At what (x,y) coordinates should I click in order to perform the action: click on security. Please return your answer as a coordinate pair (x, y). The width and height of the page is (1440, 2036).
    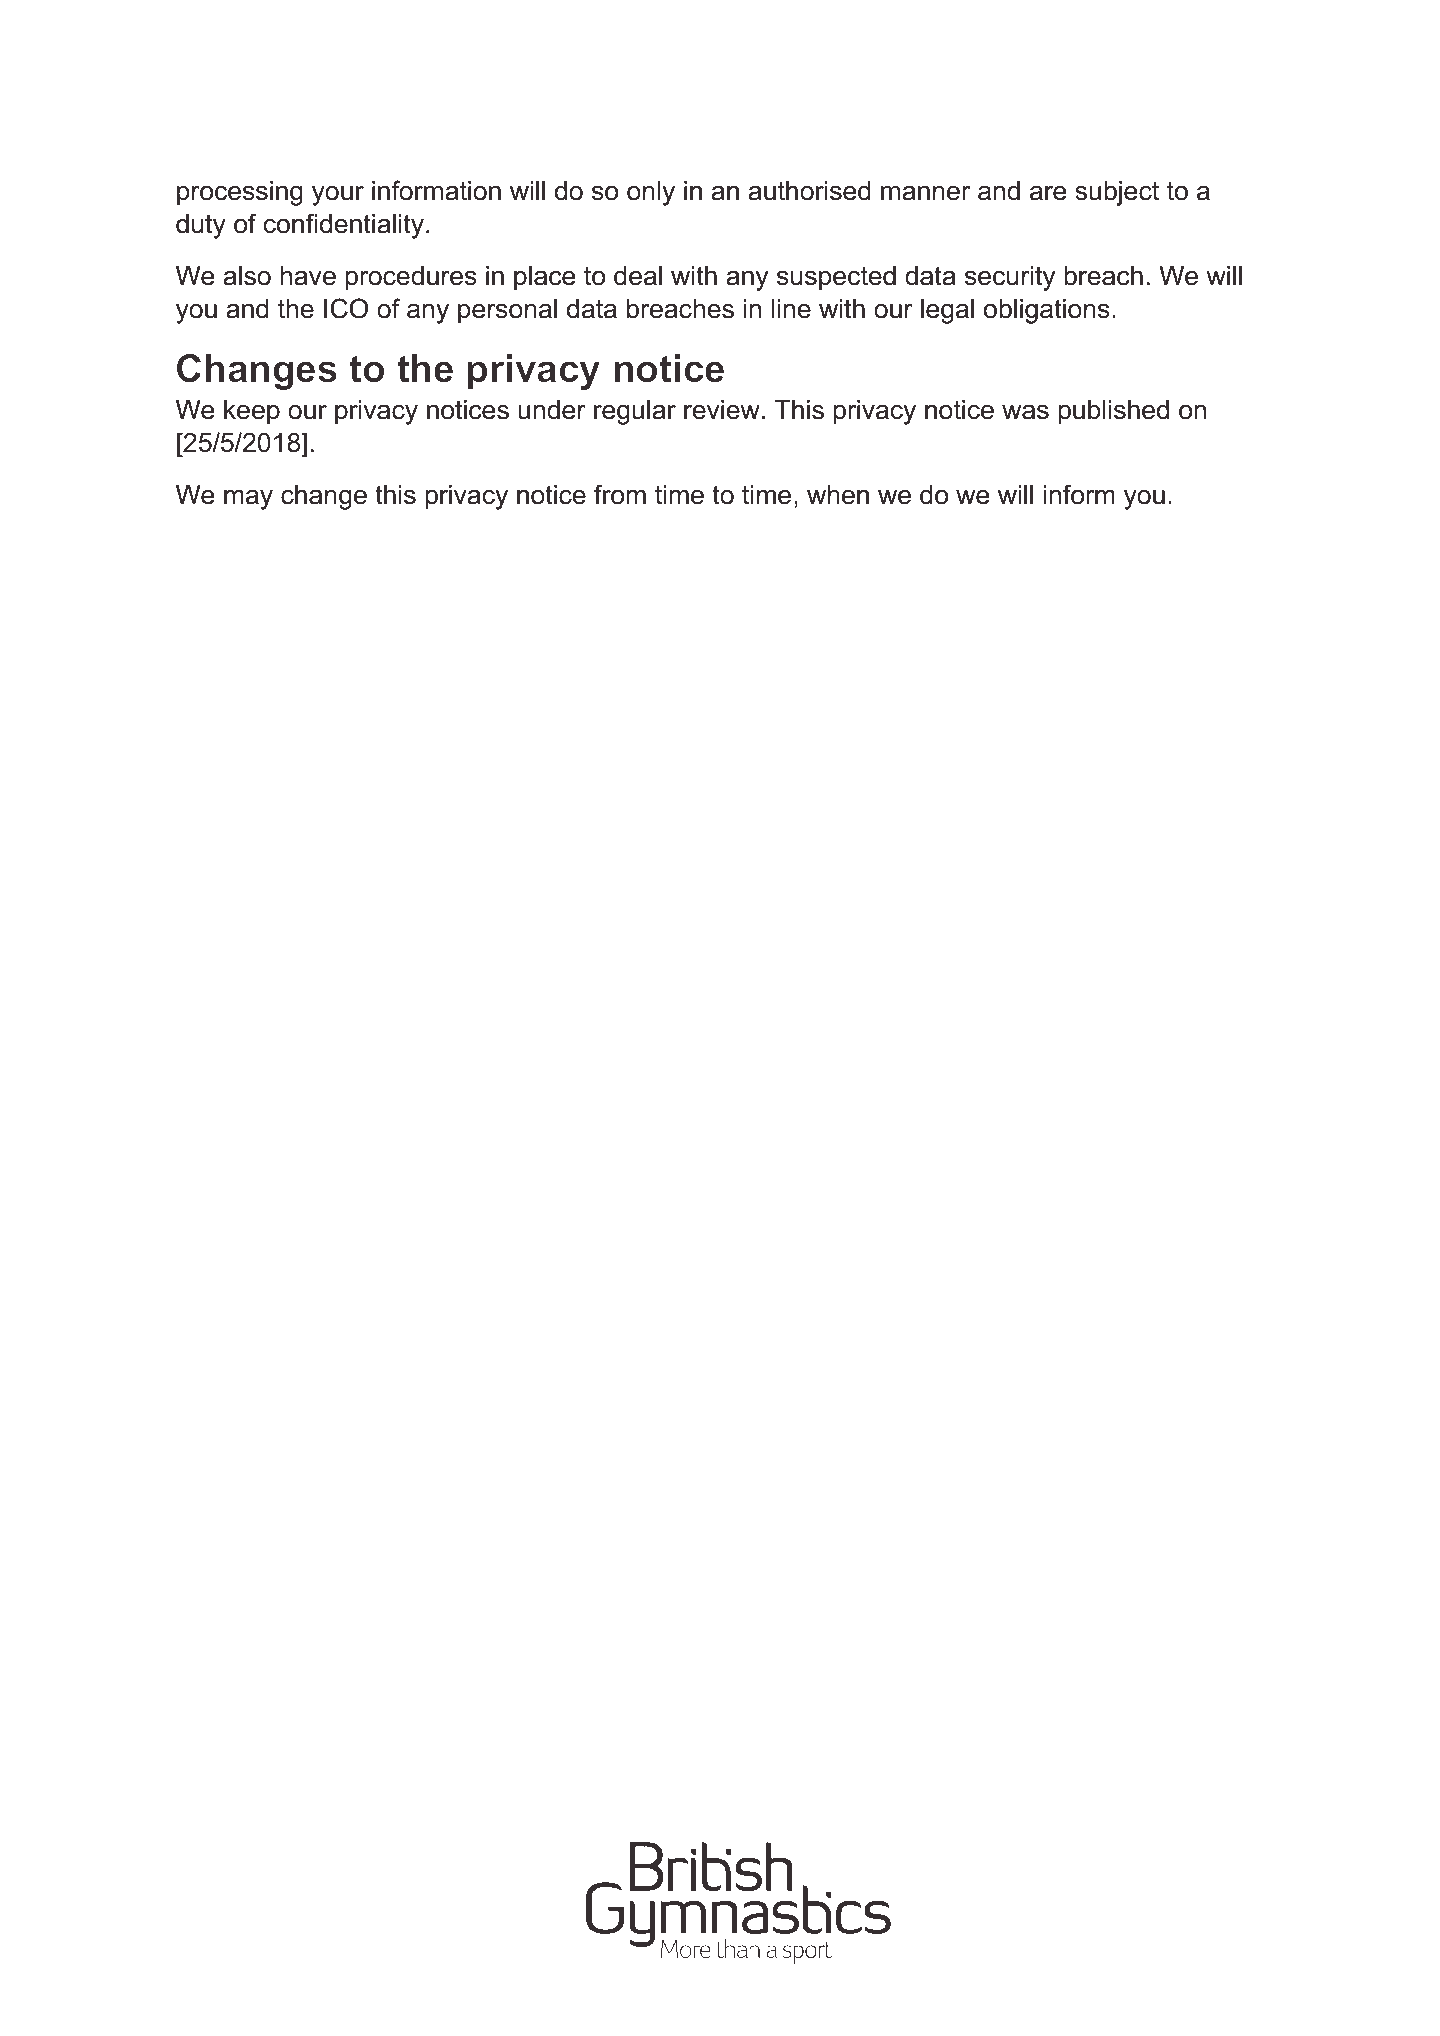
    Looking at the image, I should click on (1010, 278).
